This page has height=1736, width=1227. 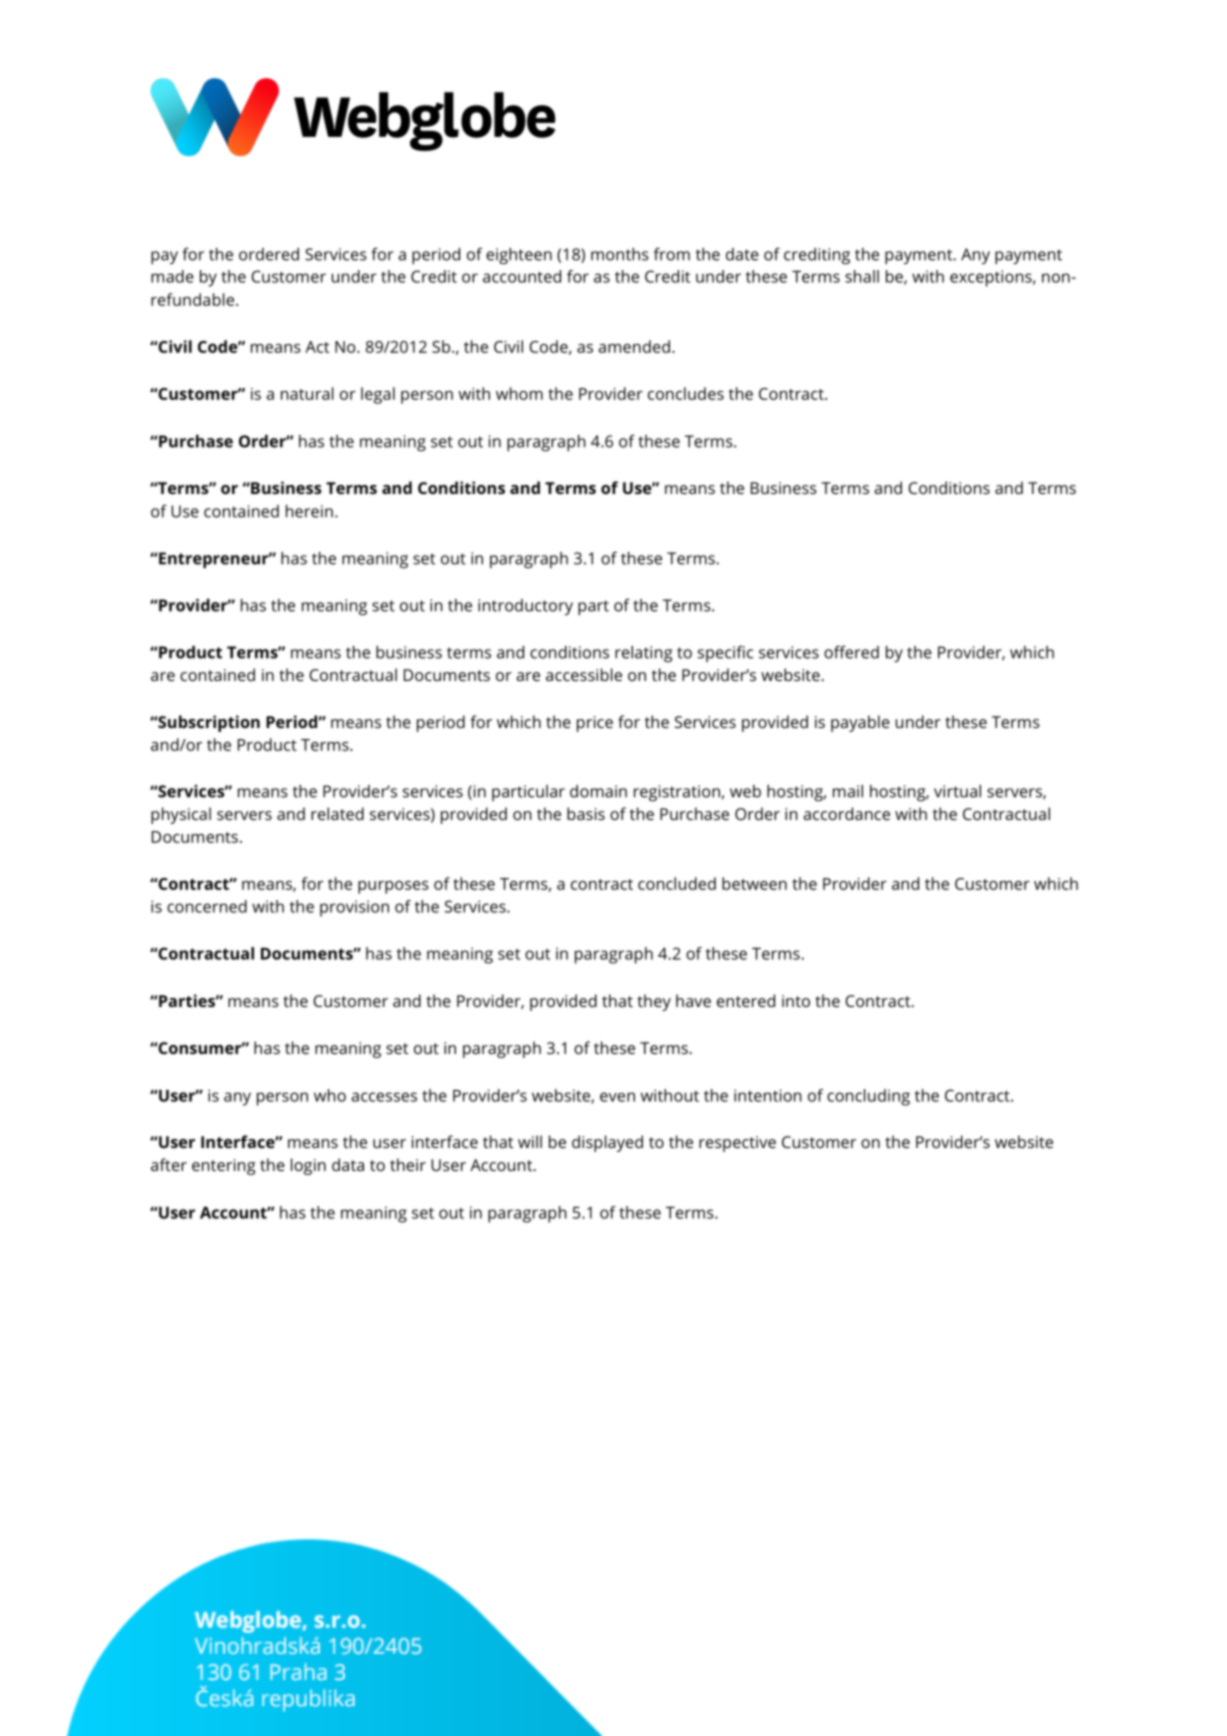 I want to click on entering, so click(x=224, y=1167).
